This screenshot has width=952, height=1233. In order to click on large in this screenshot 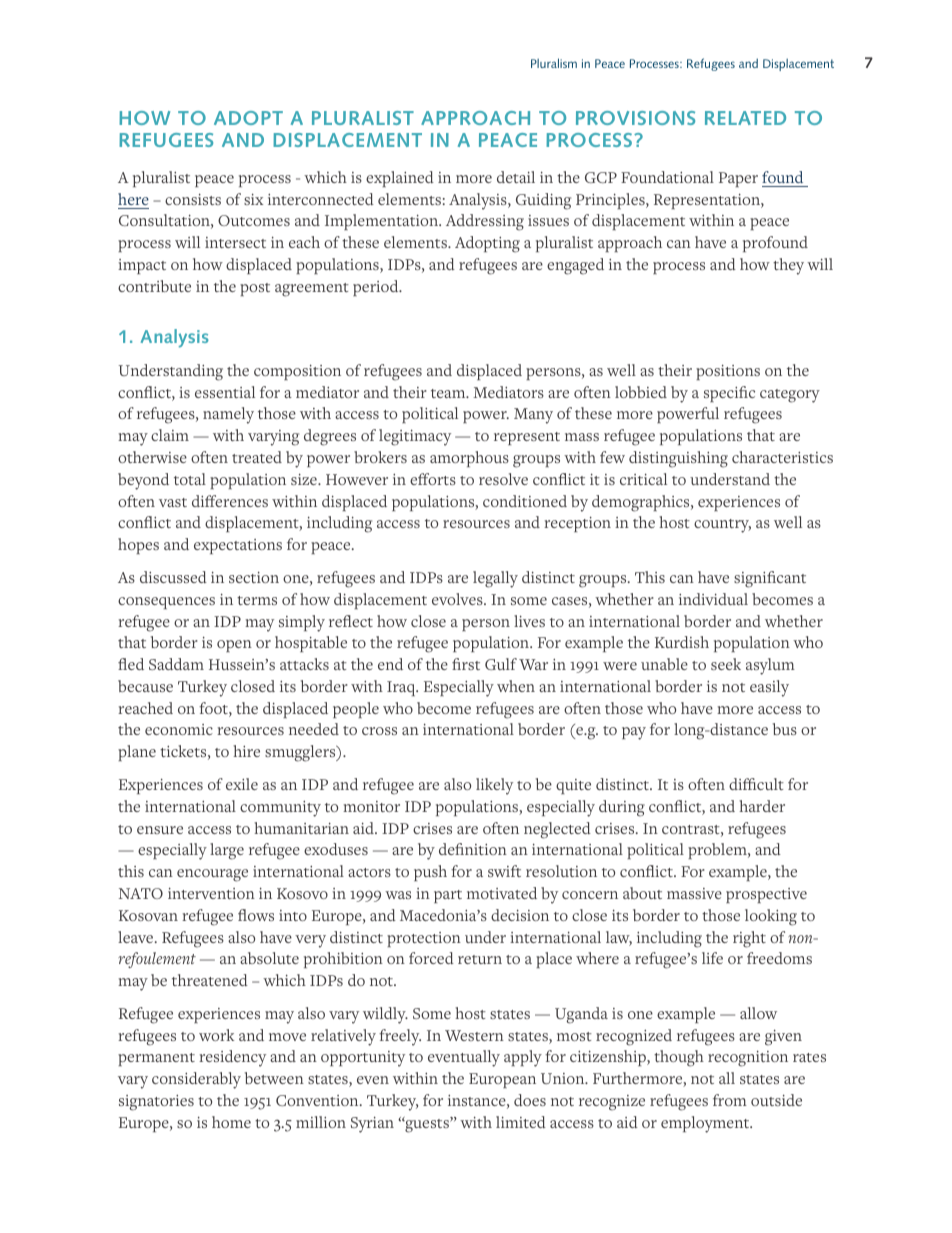, I will do `click(227, 851)`.
